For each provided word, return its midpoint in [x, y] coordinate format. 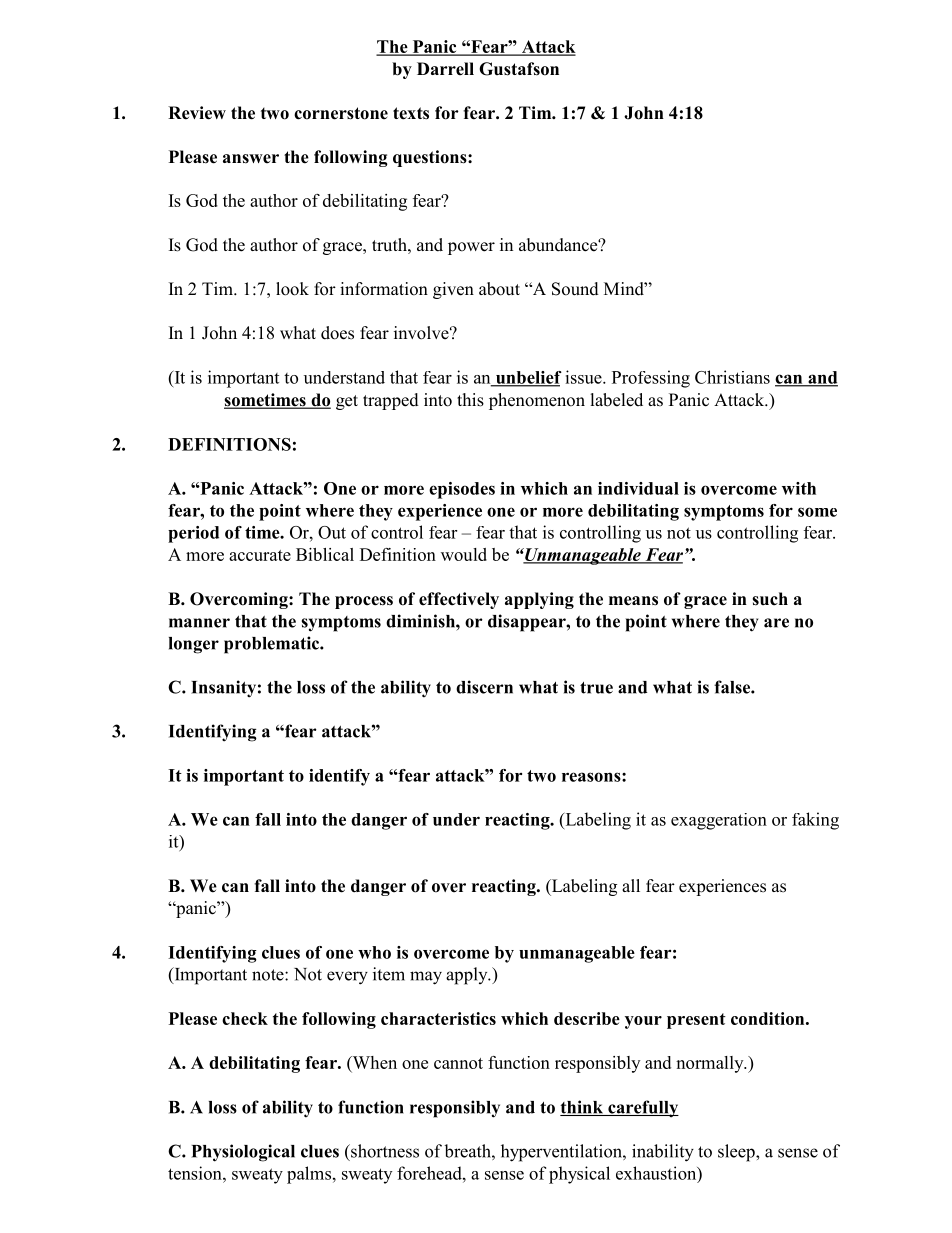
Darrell [445, 69]
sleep [737, 1153]
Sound [575, 289]
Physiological [243, 1153]
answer [251, 159]
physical [579, 1175]
